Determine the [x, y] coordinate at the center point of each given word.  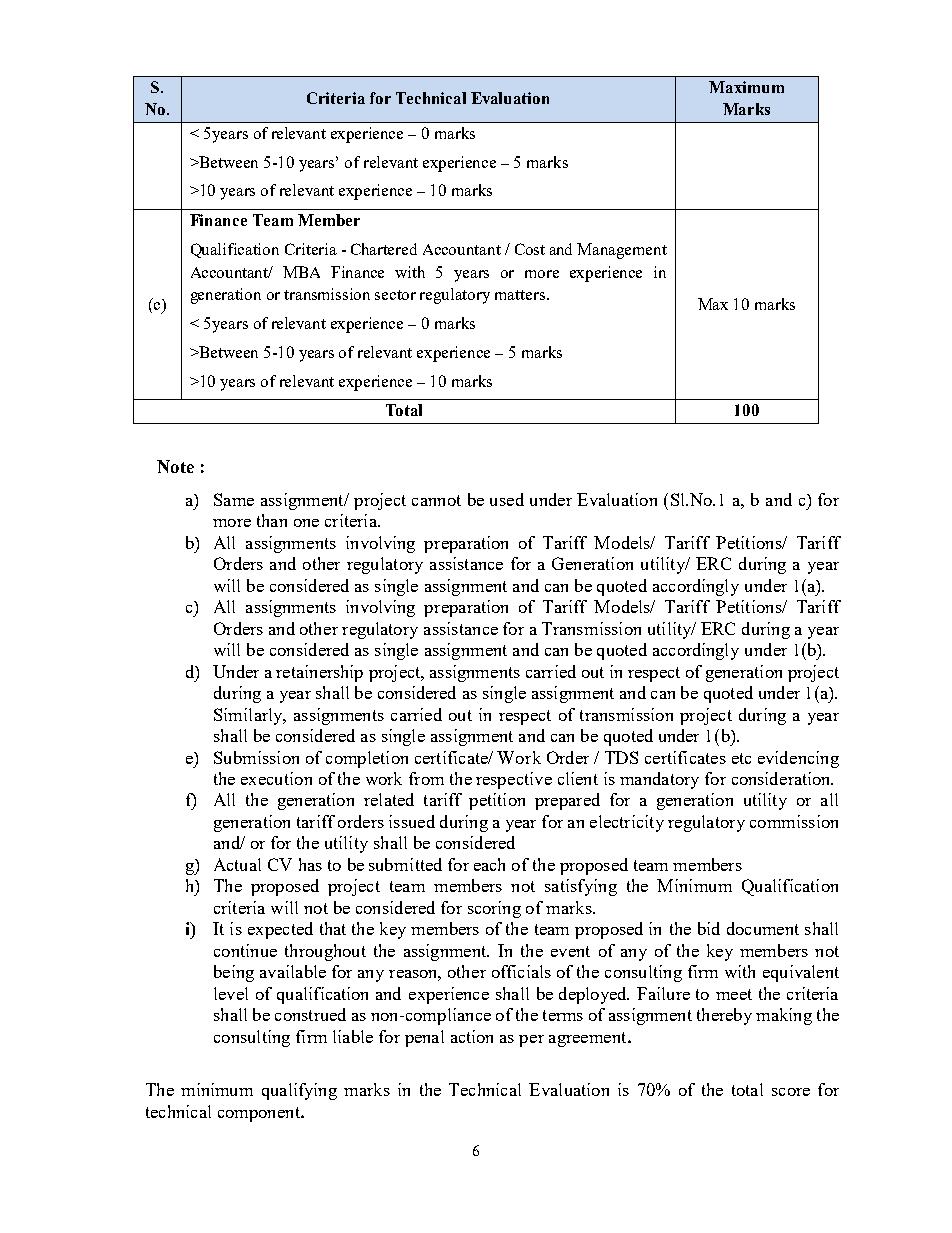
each [489, 864]
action [472, 1036]
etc [741, 758]
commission [794, 821]
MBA [301, 272]
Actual [237, 864]
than [272, 520]
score [791, 1092]
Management [622, 251]
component [260, 1114]
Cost [530, 249]
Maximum [746, 87]
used [507, 499]
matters [520, 295]
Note [175, 466]
